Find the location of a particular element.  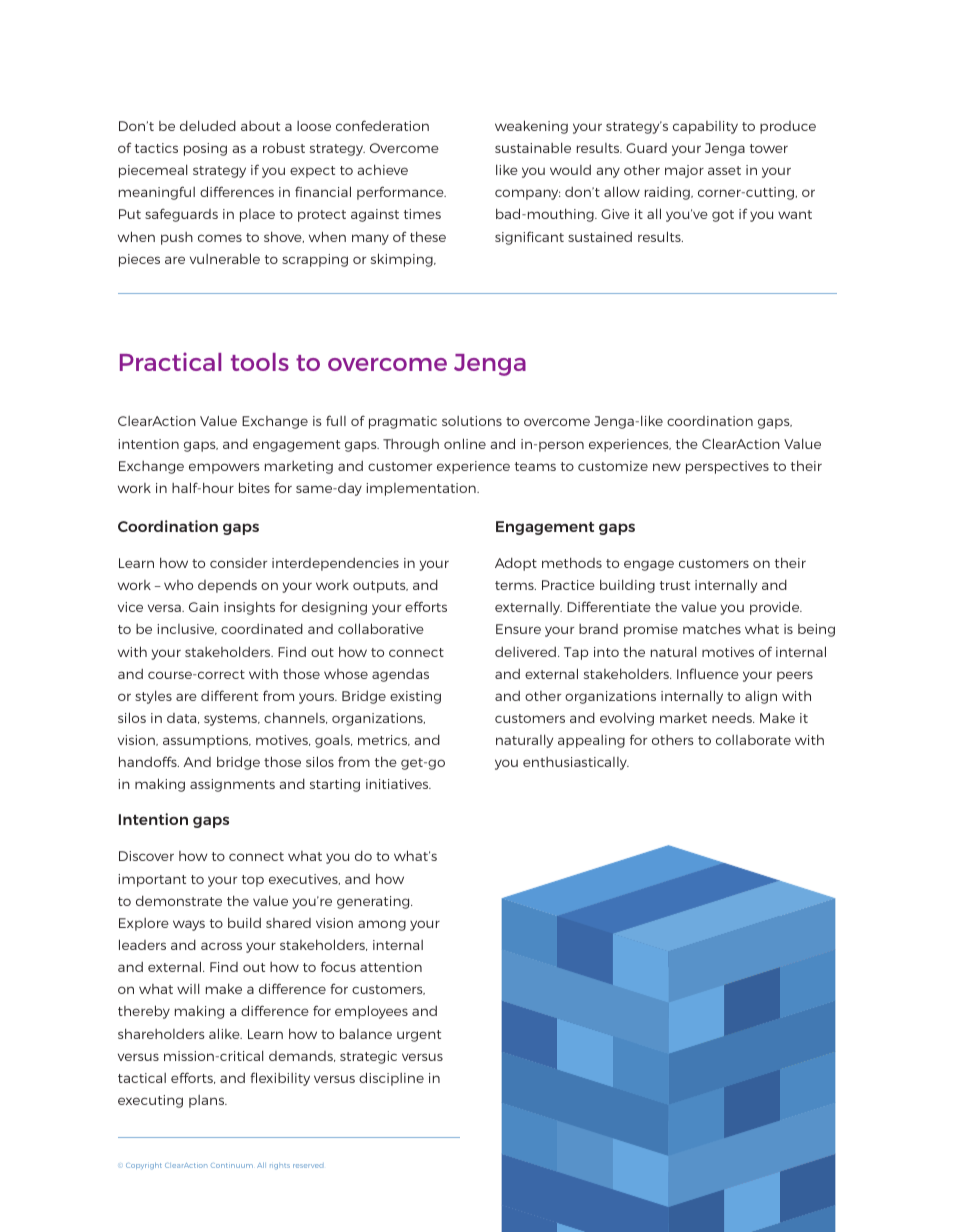

perspectives is located at coordinates (727, 467).
